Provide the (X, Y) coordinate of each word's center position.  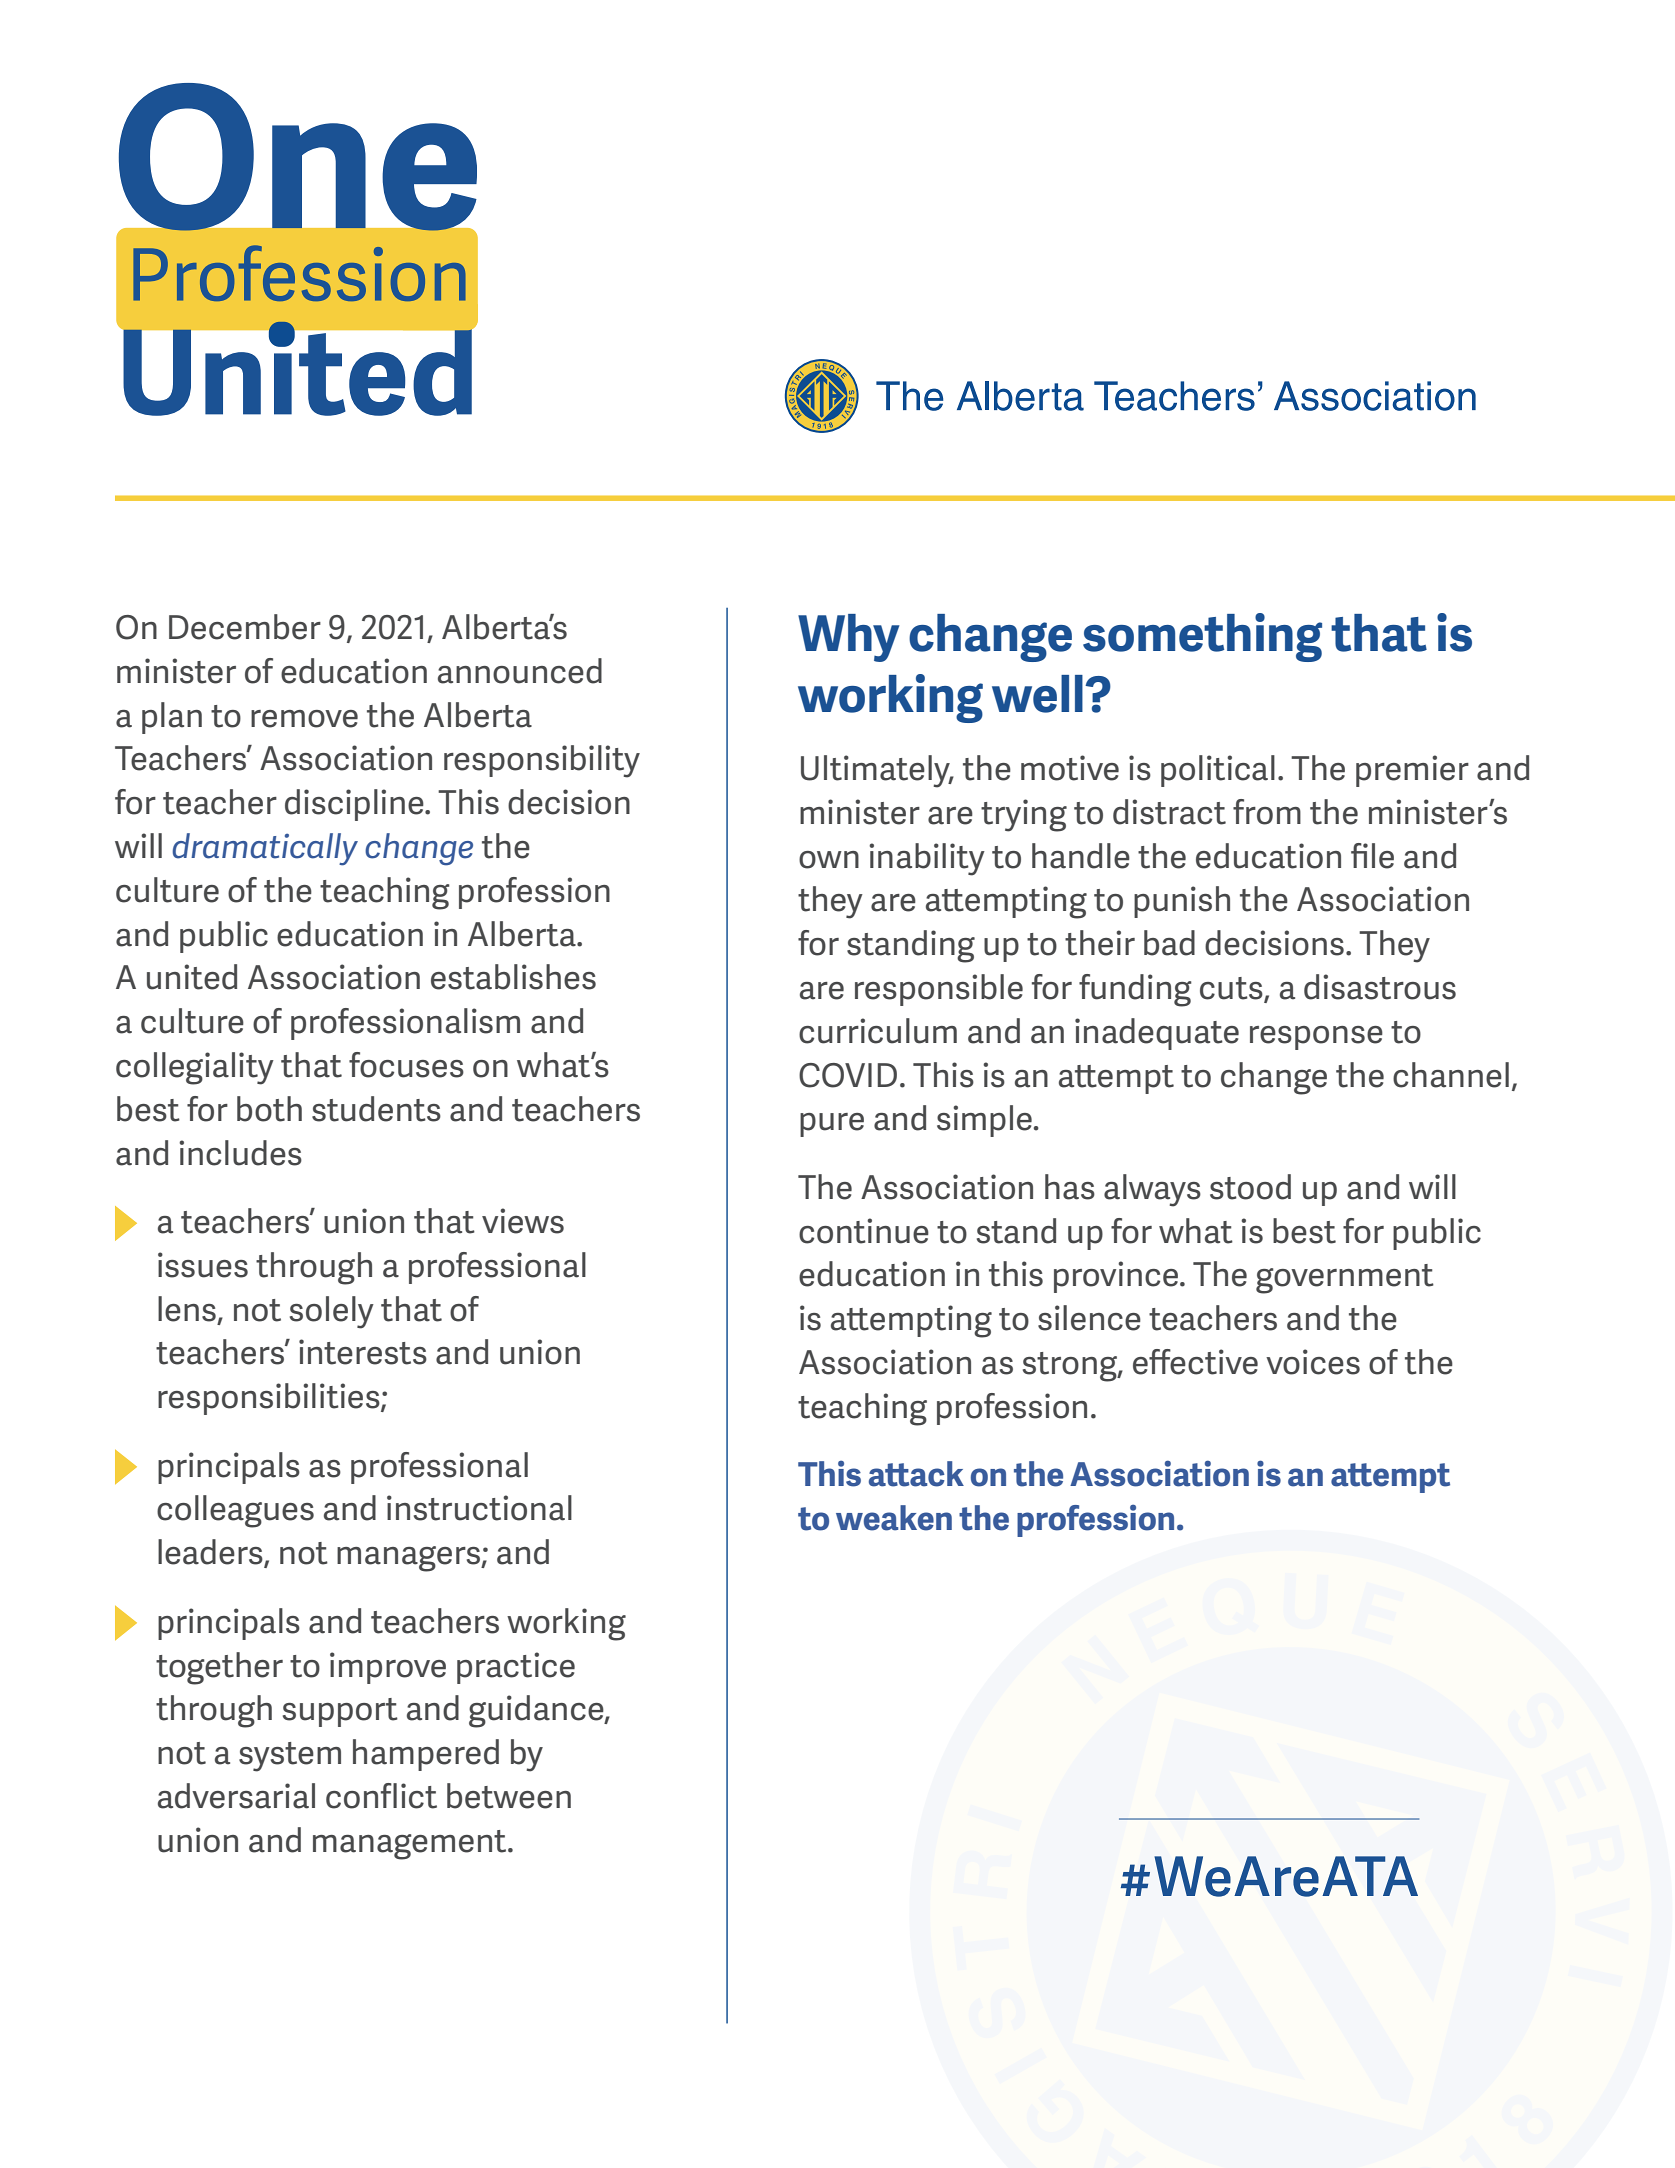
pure (832, 1125)
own (829, 860)
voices (1313, 1362)
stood (1250, 1187)
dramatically (265, 849)
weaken (894, 1518)
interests (363, 1352)
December (245, 627)
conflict (381, 1796)
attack (916, 1474)
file (1372, 856)
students (376, 1109)
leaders (211, 1553)
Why (849, 638)
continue (864, 1231)
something (1202, 637)
